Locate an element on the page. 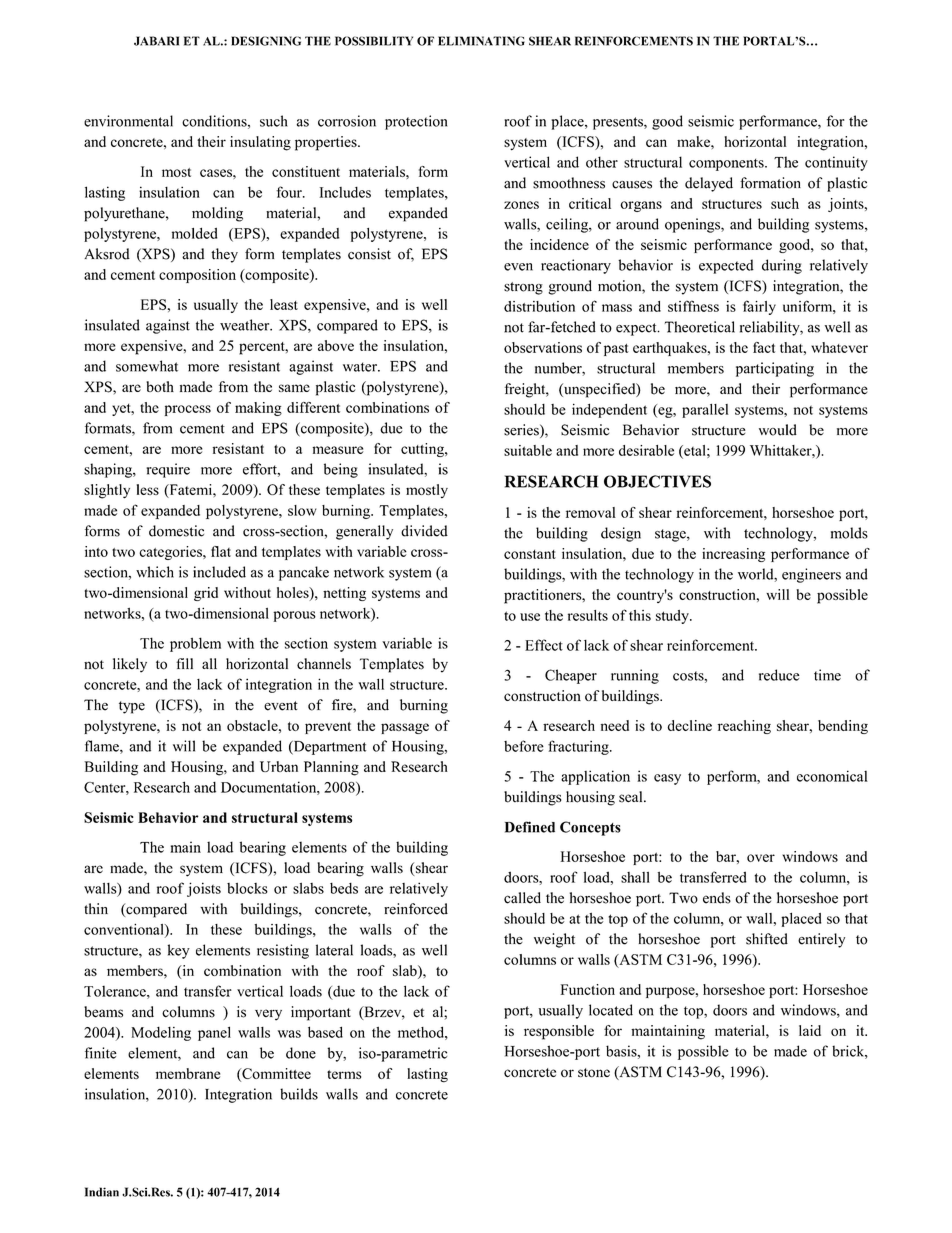 This image has height=1233, width=952. stone is located at coordinates (594, 1072).
